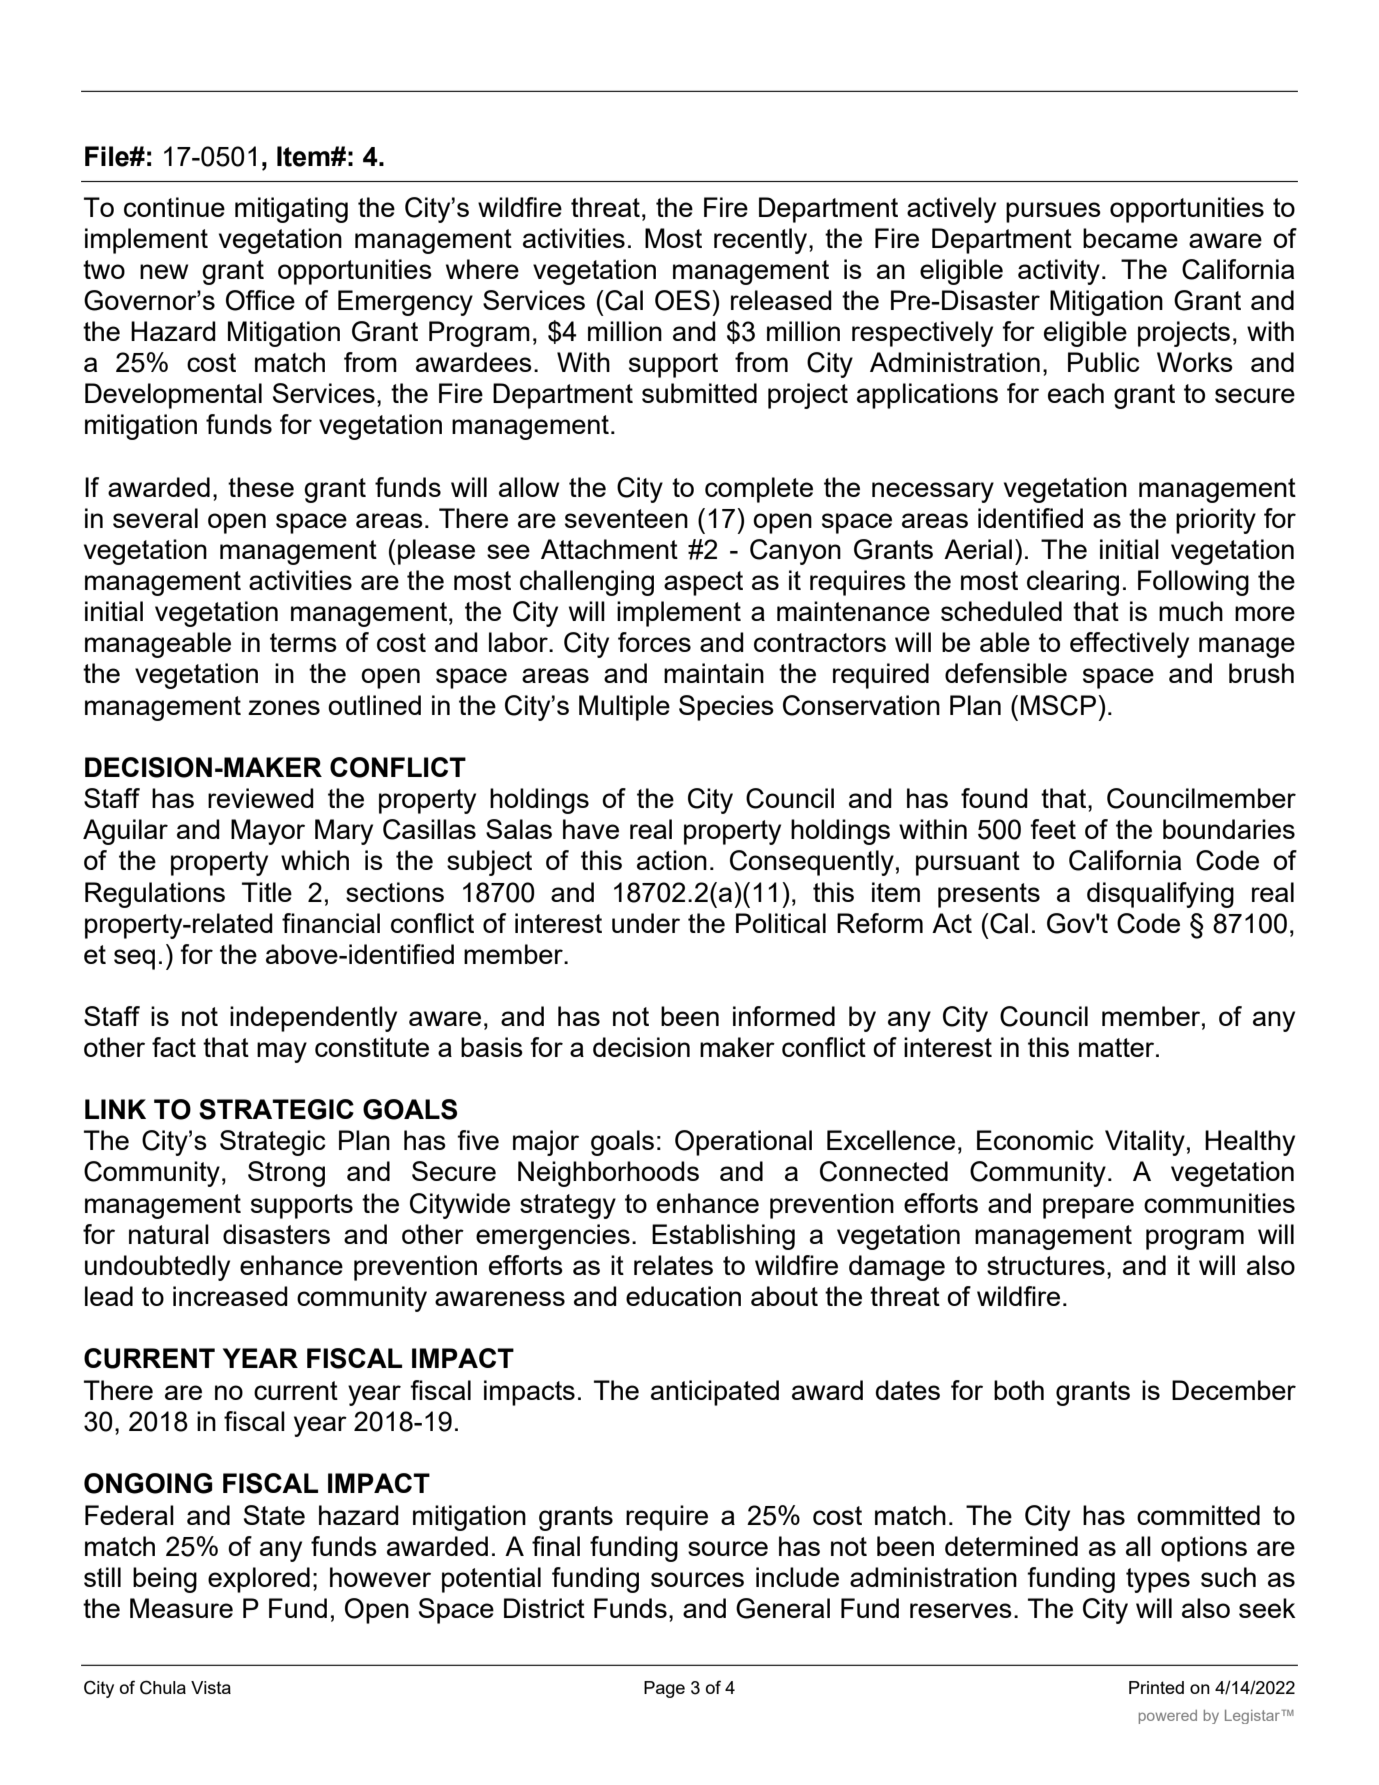  I want to click on became, so click(1130, 238).
